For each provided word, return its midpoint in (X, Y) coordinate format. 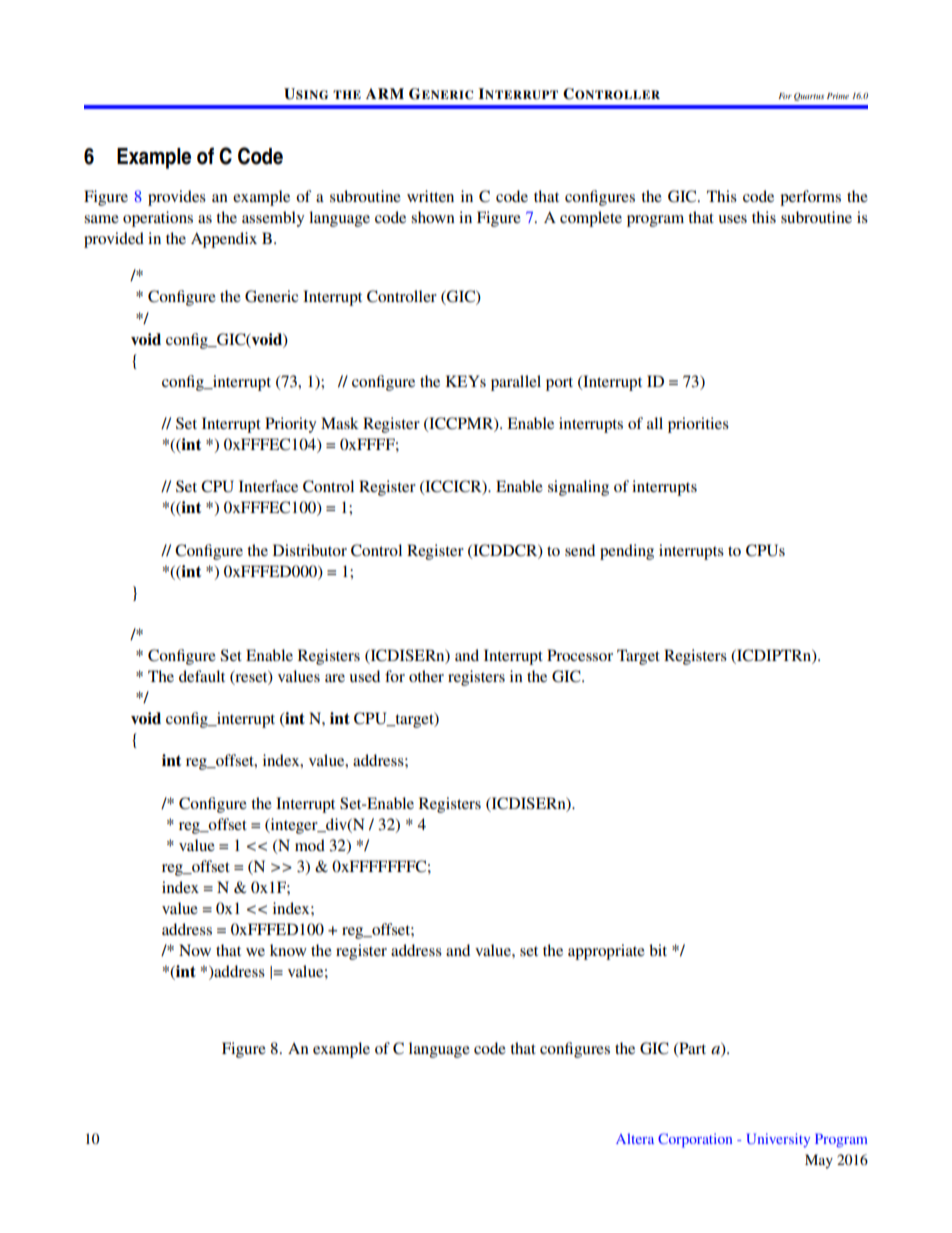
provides (177, 198)
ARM (385, 93)
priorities (698, 425)
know (288, 950)
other (426, 676)
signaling (578, 488)
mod (310, 845)
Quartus (809, 97)
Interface (268, 486)
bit (658, 950)
